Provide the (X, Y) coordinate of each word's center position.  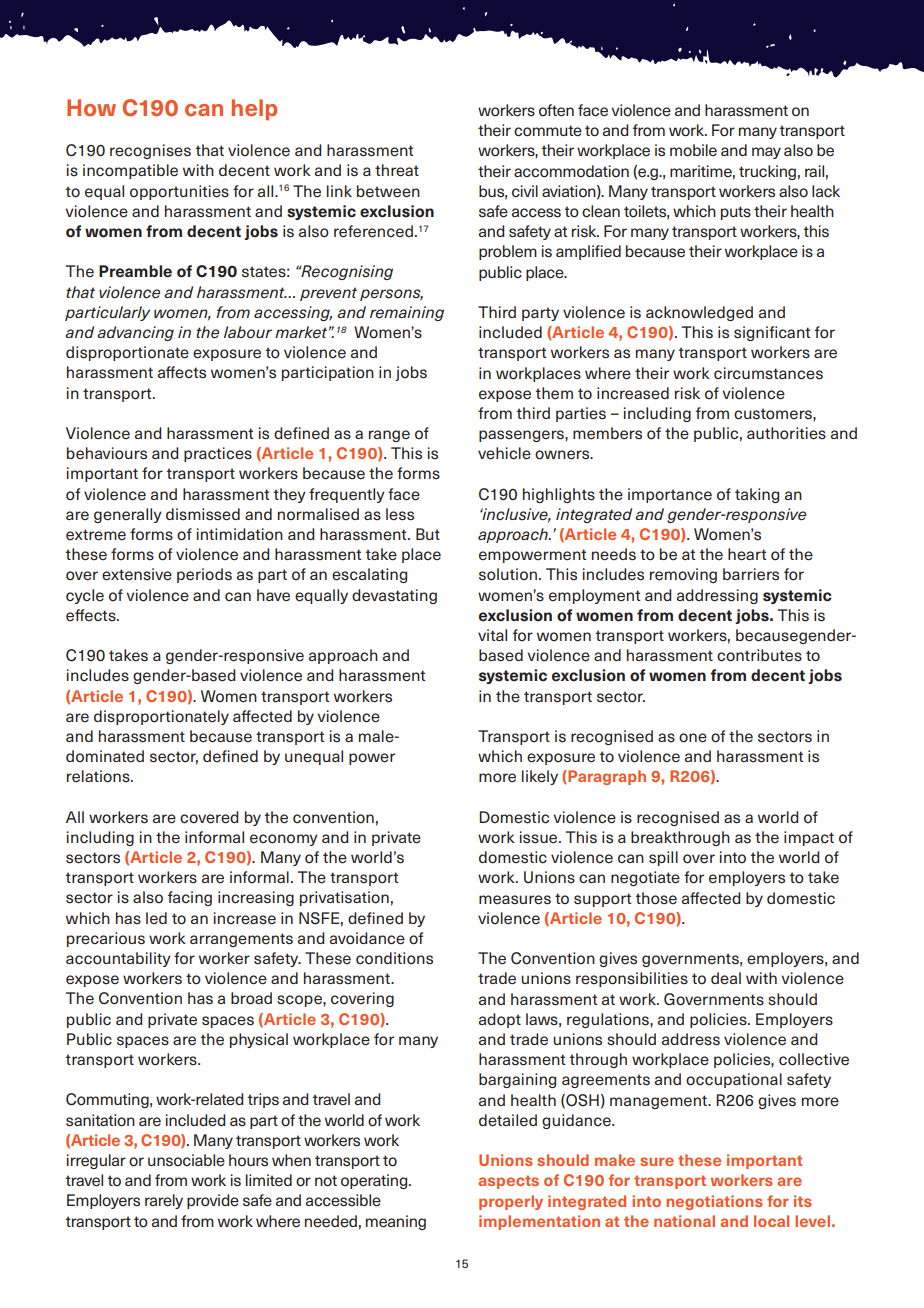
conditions (394, 958)
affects (182, 372)
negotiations (714, 1202)
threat (397, 170)
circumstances (768, 373)
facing (190, 898)
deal (726, 978)
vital (492, 635)
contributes (759, 655)
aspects (508, 1182)
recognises (150, 151)
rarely (164, 1201)
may (766, 153)
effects (92, 615)
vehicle (504, 453)
